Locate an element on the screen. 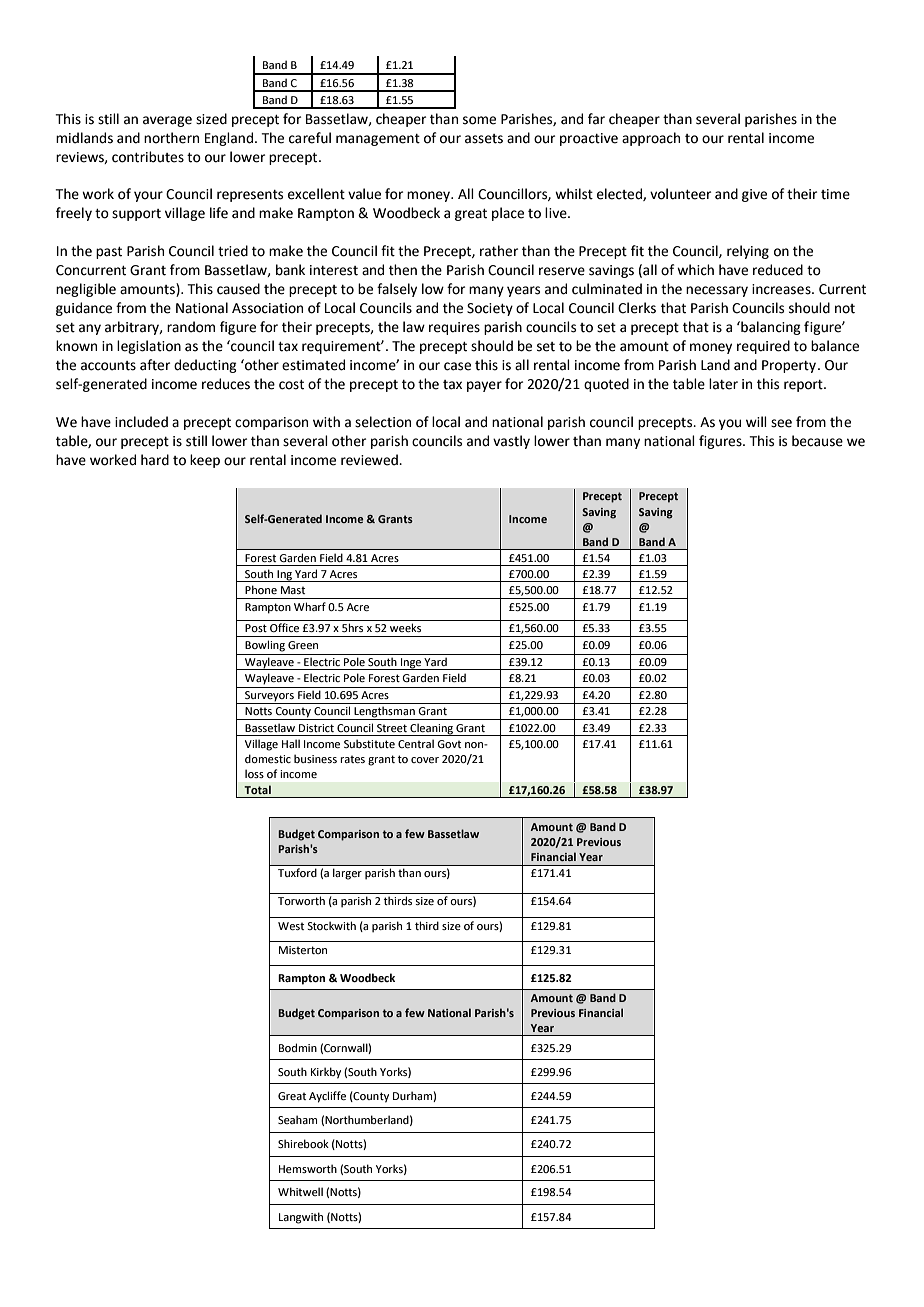  Surveyors is located at coordinates (269, 697).
